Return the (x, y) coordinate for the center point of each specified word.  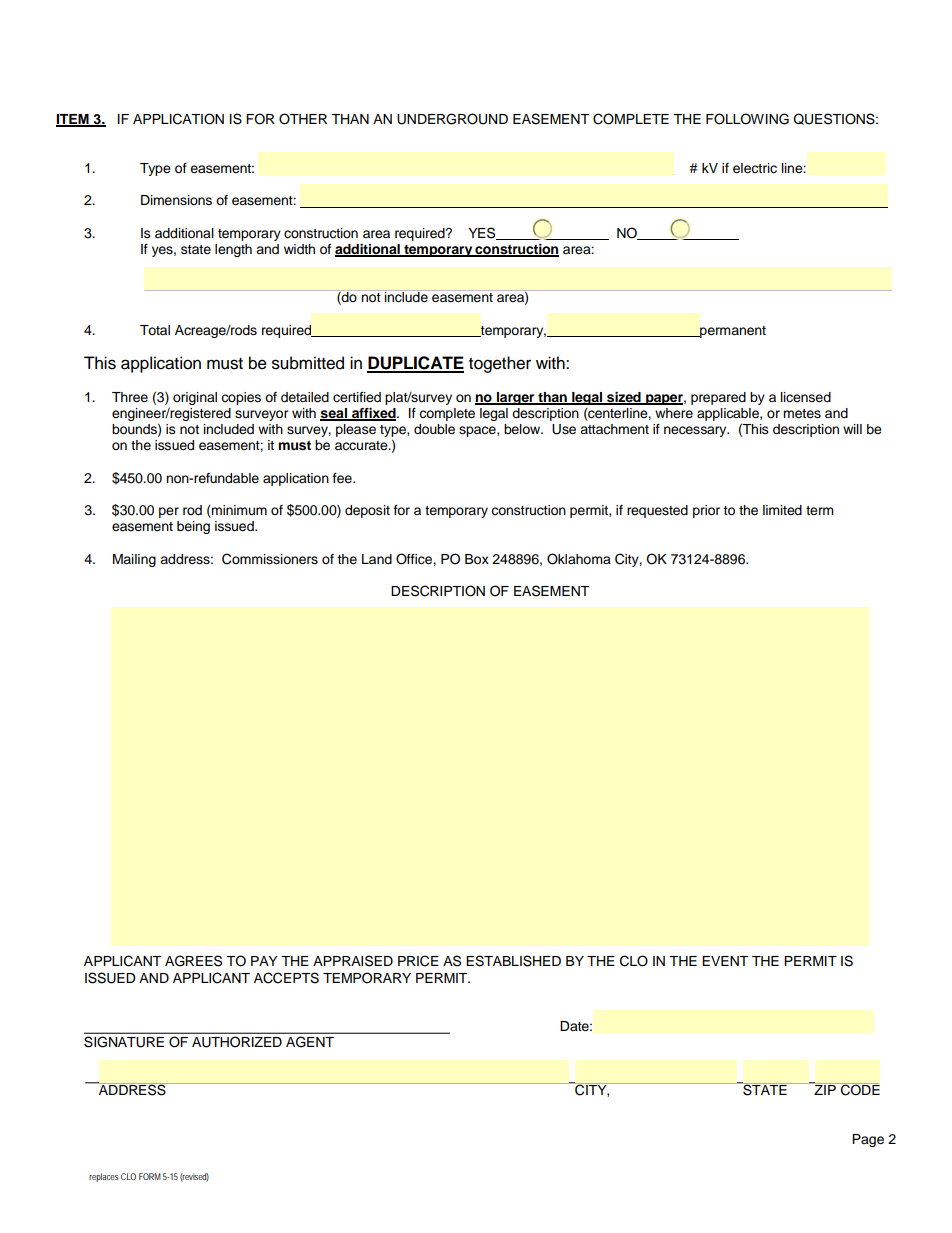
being (193, 527)
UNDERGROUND (452, 119)
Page (868, 1140)
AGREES (193, 961)
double (434, 429)
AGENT (310, 1042)
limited (782, 510)
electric (755, 168)
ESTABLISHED (513, 961)
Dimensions (176, 200)
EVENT (725, 961)
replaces (104, 1177)
